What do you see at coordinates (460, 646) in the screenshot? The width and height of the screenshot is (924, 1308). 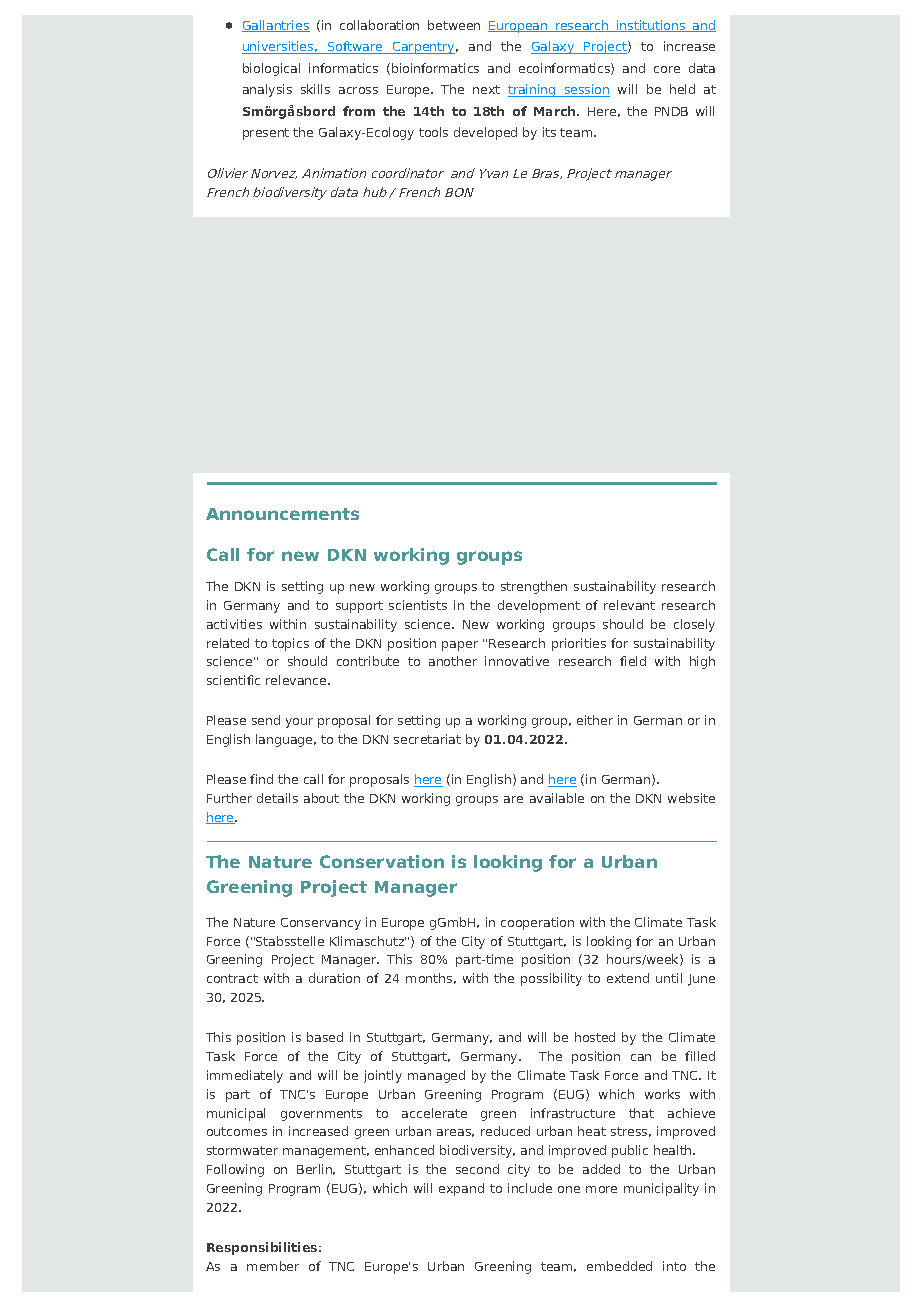 I see `paper` at bounding box center [460, 646].
